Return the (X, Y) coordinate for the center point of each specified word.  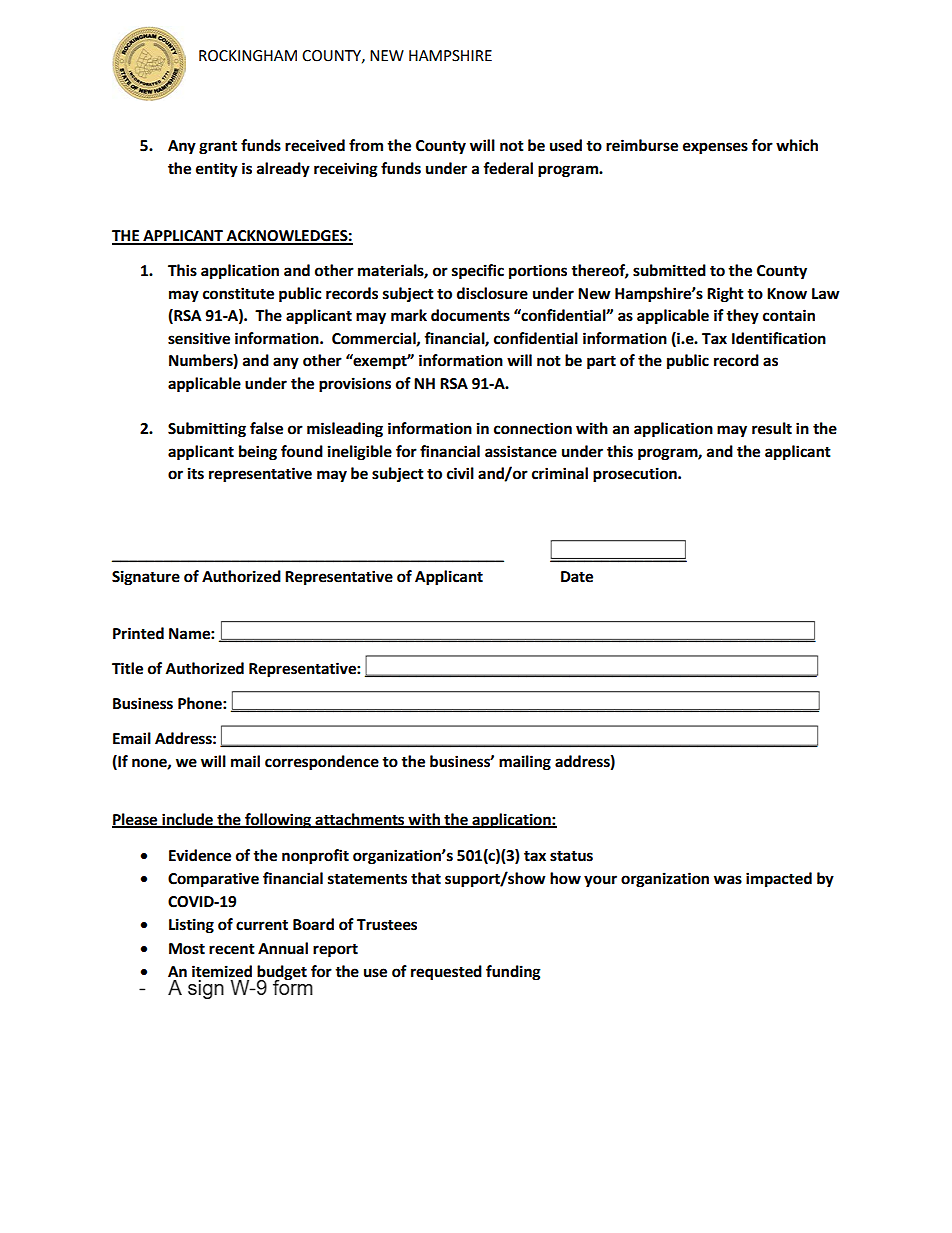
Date (577, 577)
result (772, 428)
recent (232, 949)
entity (217, 170)
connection (533, 428)
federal (508, 168)
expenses (715, 148)
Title (127, 668)
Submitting (207, 430)
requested (446, 973)
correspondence (322, 763)
